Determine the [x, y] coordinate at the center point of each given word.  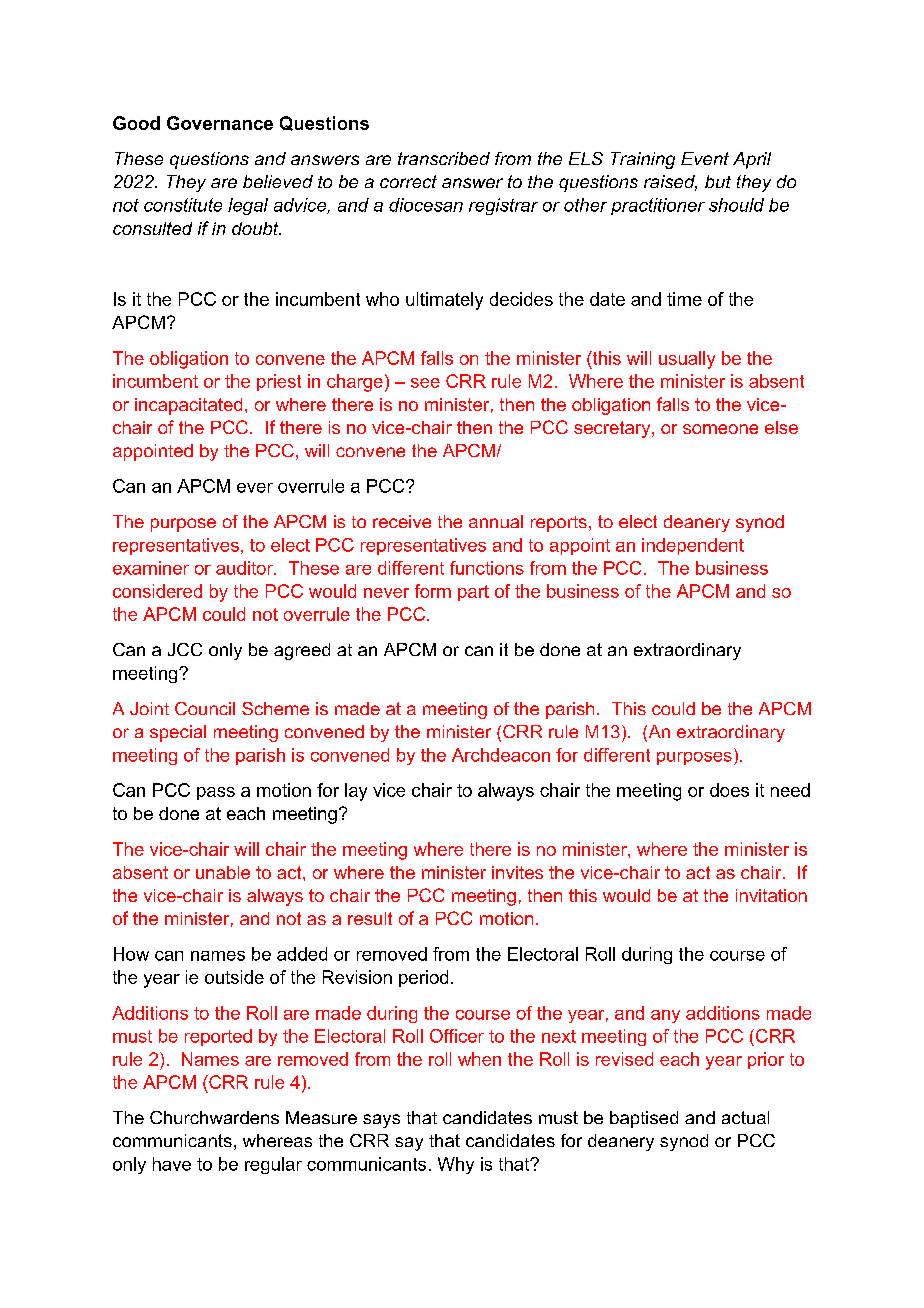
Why [456, 1165]
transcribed [444, 158]
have [172, 1164]
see [425, 383]
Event [705, 158]
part [473, 593]
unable [223, 872]
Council [205, 708]
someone [720, 429]
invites [517, 872]
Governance [220, 123]
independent [693, 546]
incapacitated [188, 406]
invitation [771, 895]
